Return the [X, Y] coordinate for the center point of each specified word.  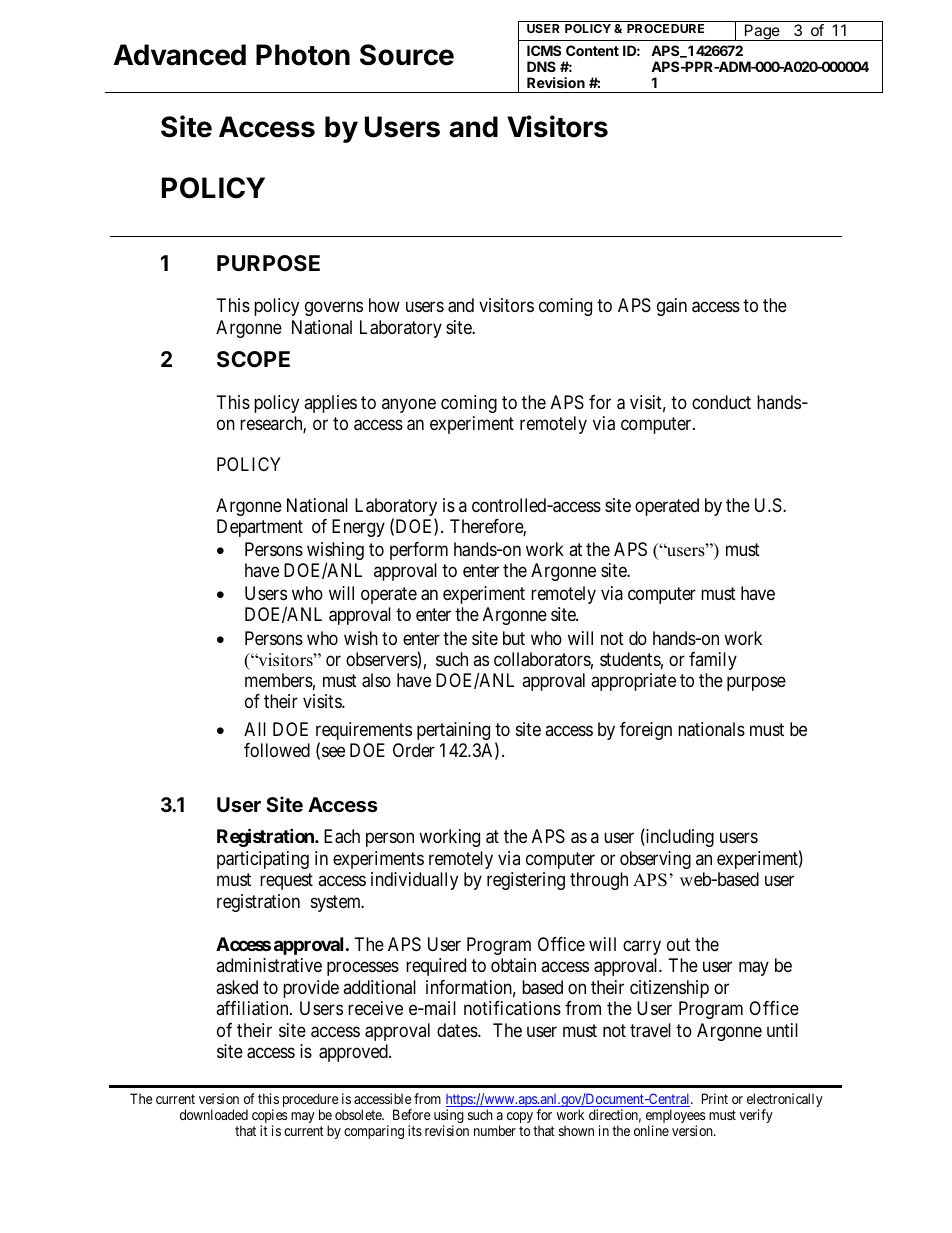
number [495, 1130]
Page [762, 32]
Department [260, 528]
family [713, 661]
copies [269, 1117]
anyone [409, 406]
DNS [541, 66]
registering [526, 881]
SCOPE [253, 359]
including [679, 838]
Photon [303, 55]
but [514, 638]
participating [263, 860]
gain [672, 307]
